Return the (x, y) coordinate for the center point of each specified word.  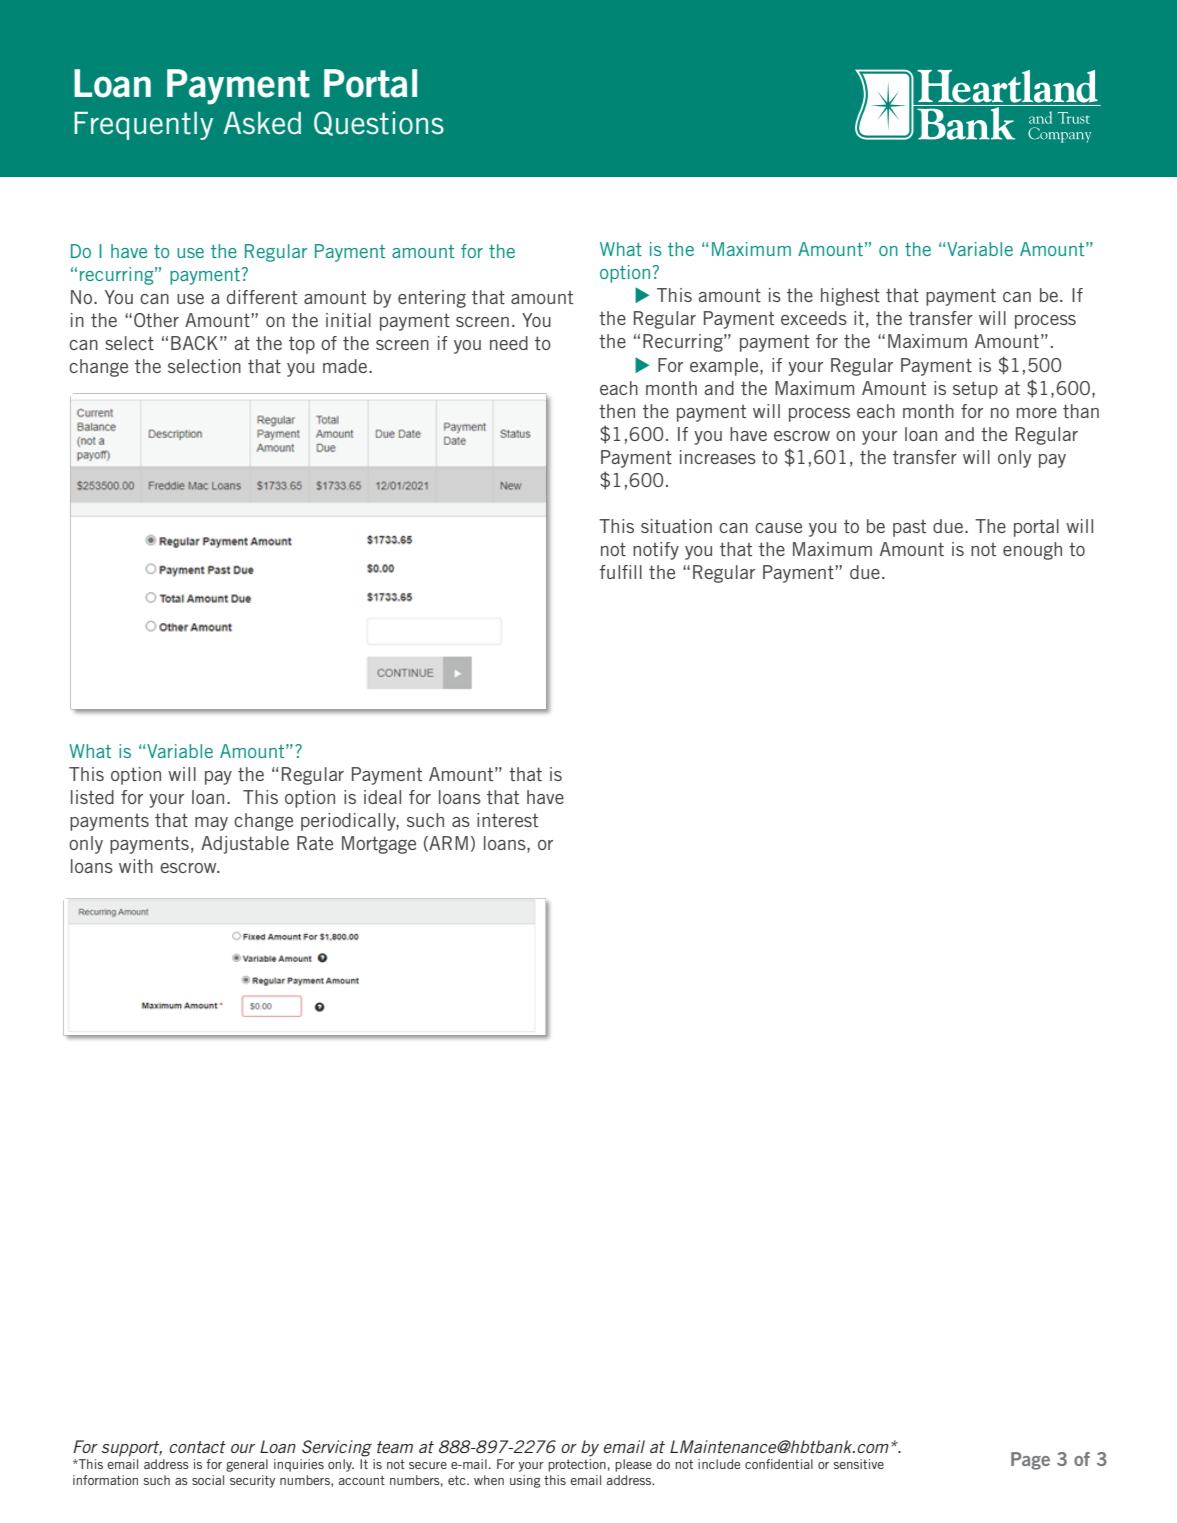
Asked (262, 123)
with (136, 866)
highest (850, 297)
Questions (379, 123)
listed (92, 797)
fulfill (620, 572)
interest (507, 820)
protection (577, 1465)
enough (1032, 551)
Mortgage (379, 845)
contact (197, 1447)
